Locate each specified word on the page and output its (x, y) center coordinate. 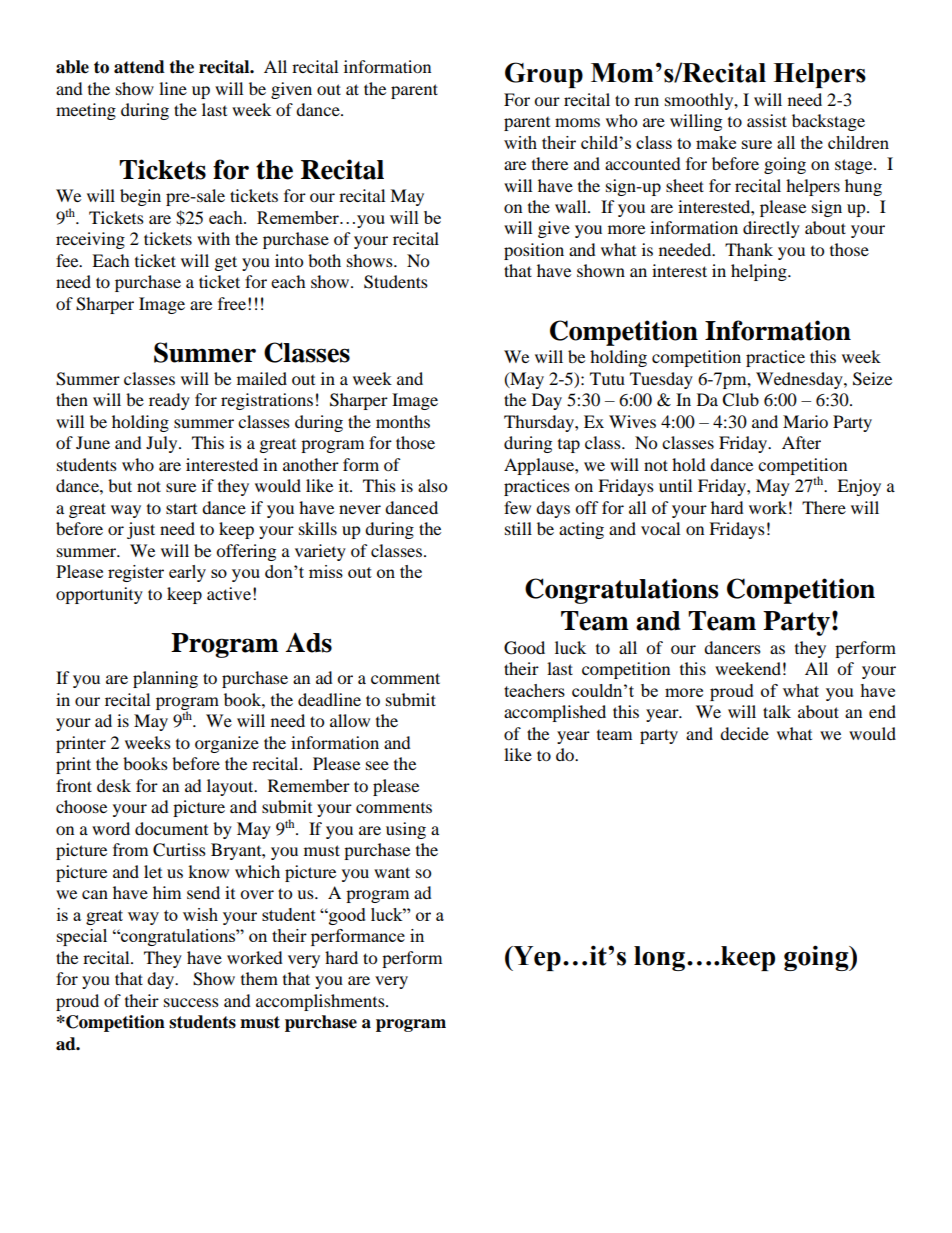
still (518, 528)
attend (139, 67)
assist (767, 120)
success (191, 1002)
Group (544, 75)
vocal (660, 528)
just (141, 530)
